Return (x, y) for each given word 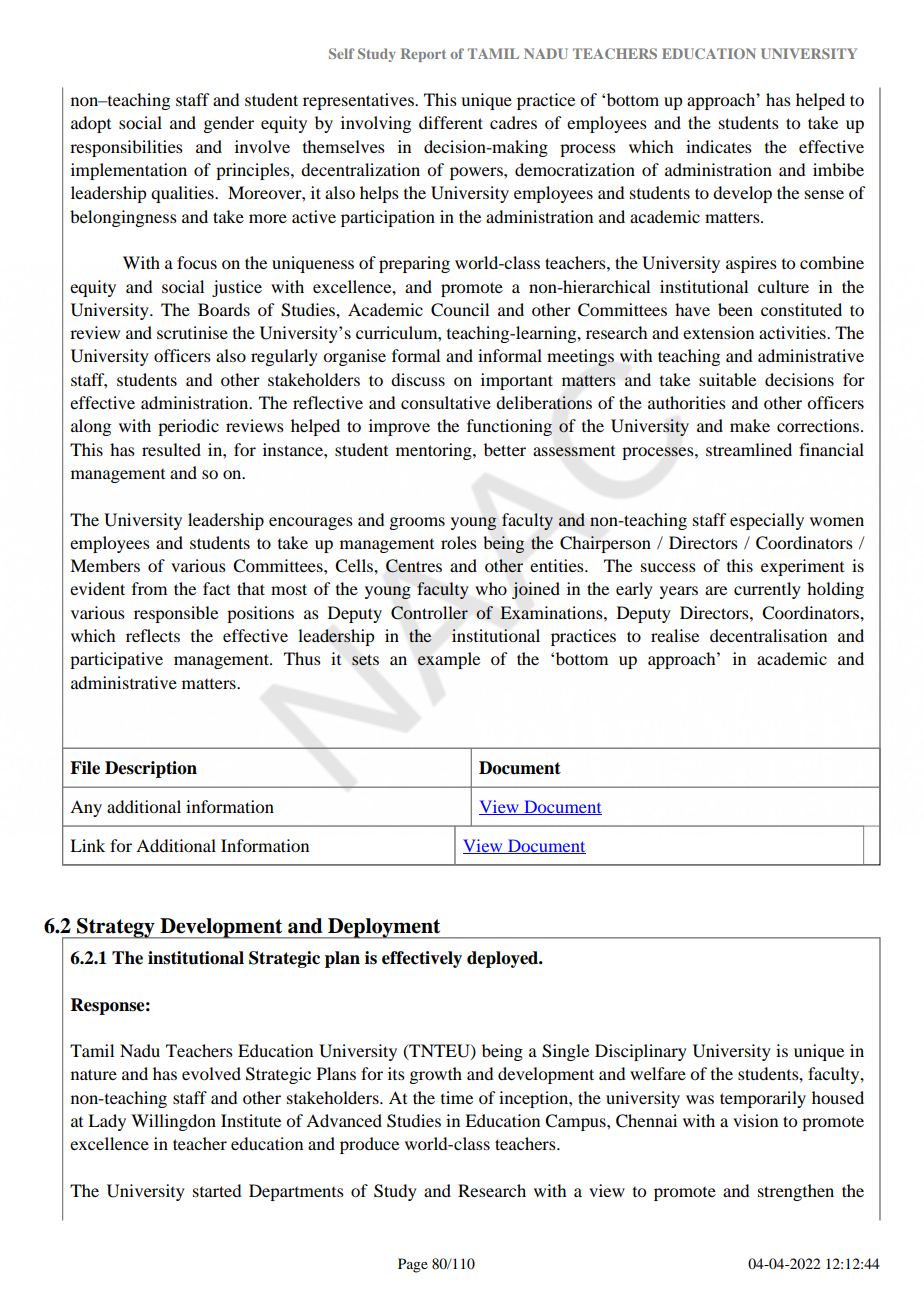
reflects (153, 635)
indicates (719, 146)
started (217, 1190)
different (451, 122)
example (449, 660)
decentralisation (768, 635)
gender (228, 124)
